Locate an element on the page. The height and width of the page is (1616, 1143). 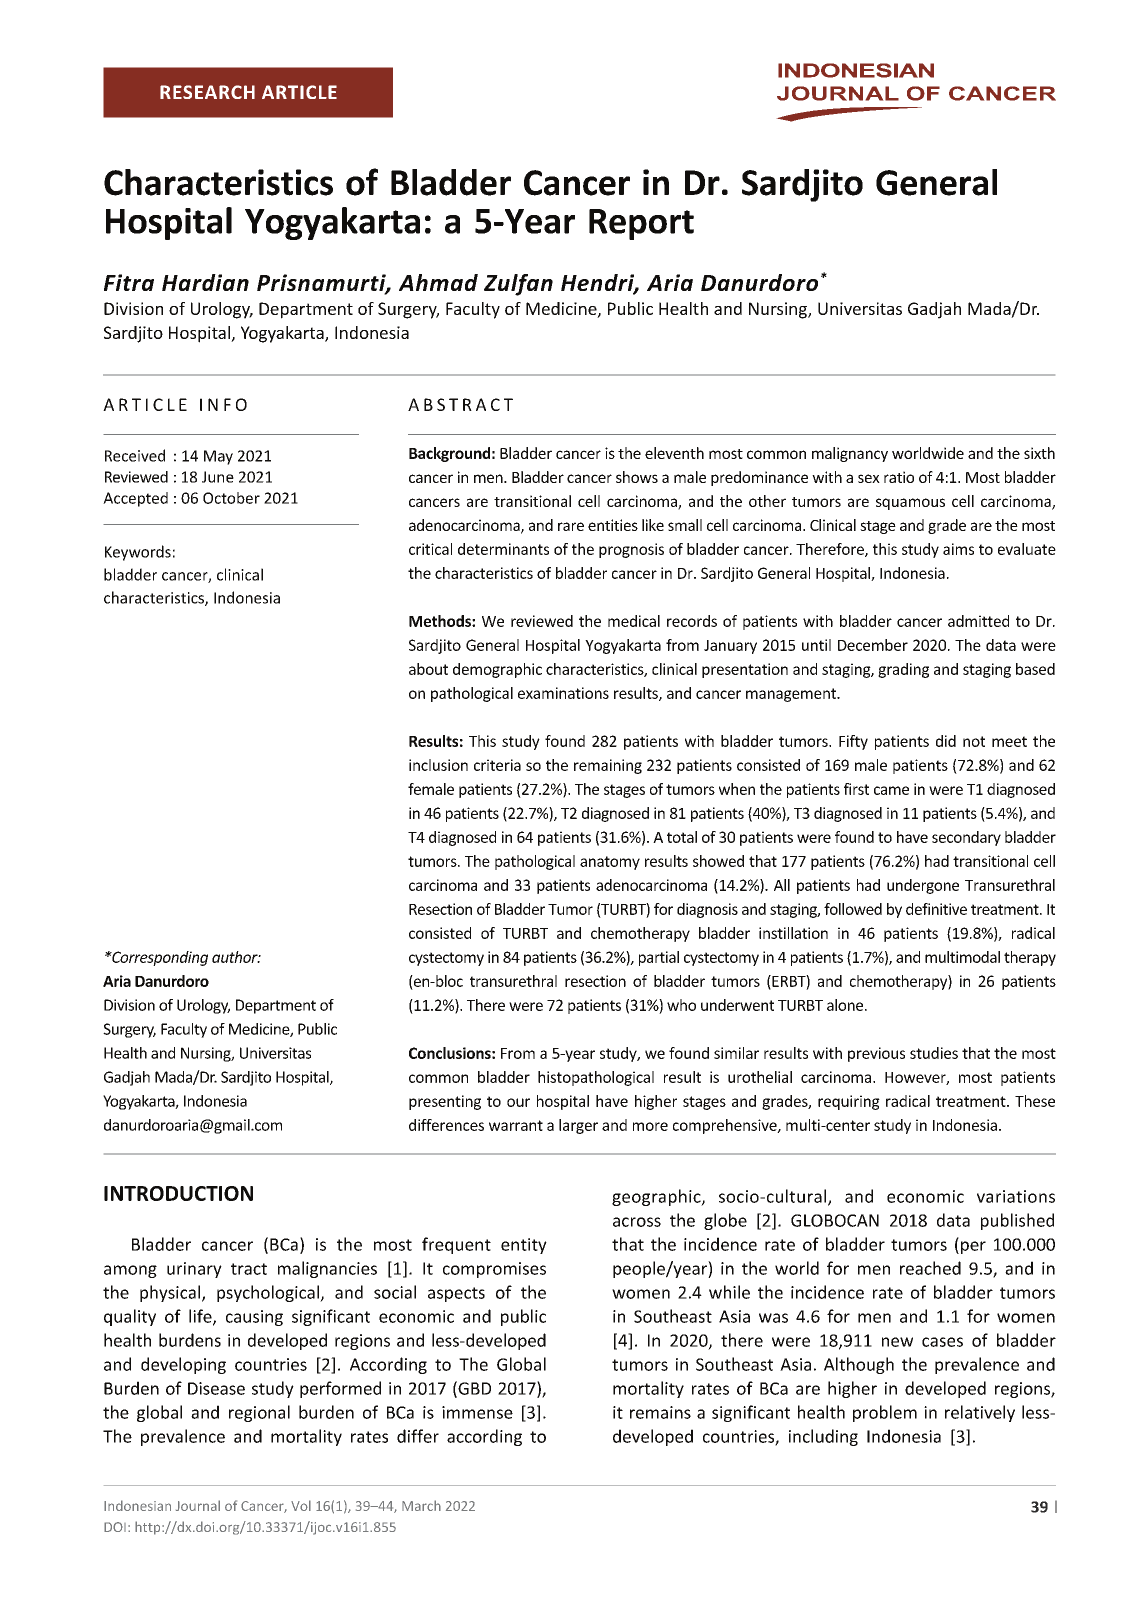
remains is located at coordinates (660, 1412).
